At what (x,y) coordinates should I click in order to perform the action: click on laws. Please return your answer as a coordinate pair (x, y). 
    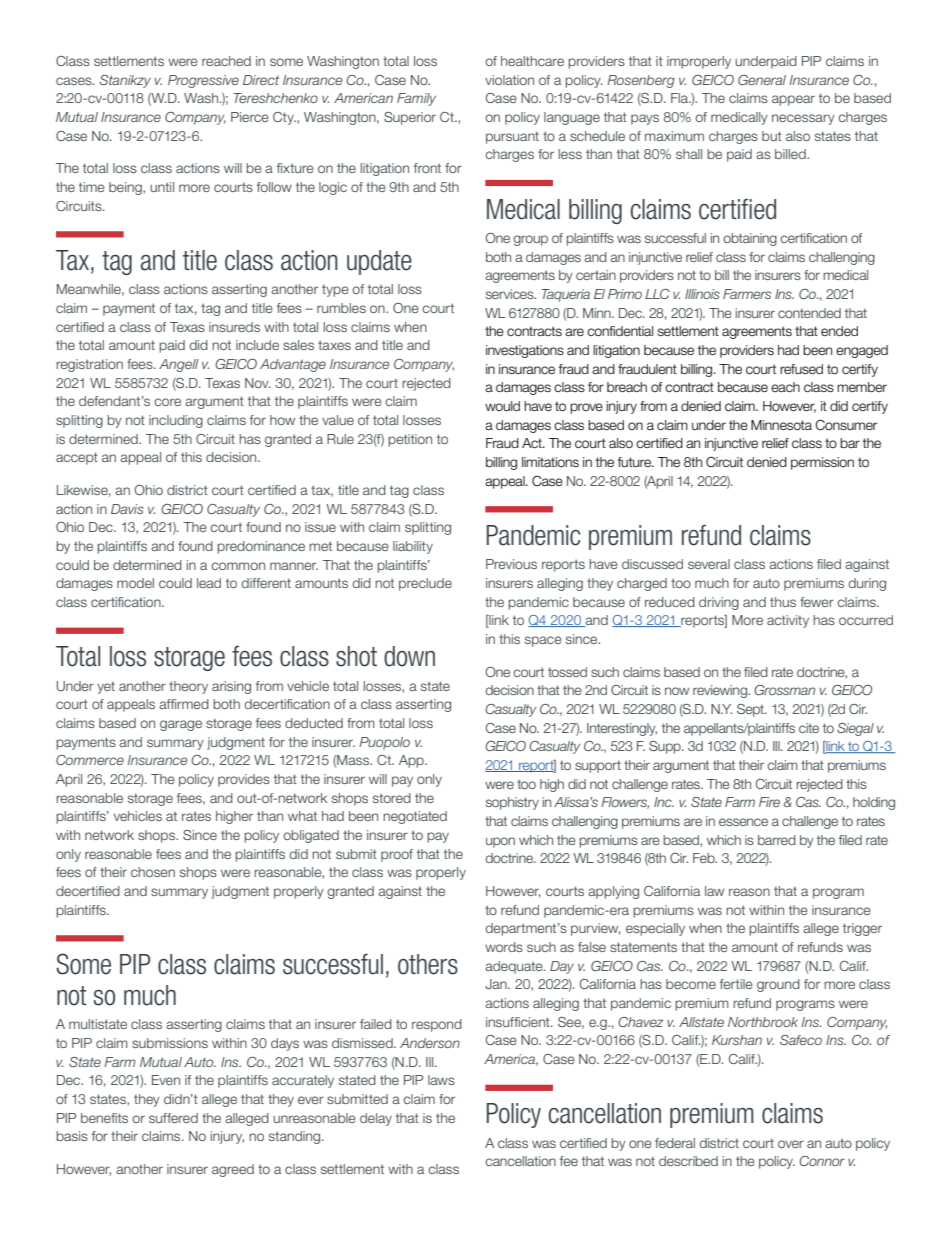
    Looking at the image, I should click on (441, 1080).
